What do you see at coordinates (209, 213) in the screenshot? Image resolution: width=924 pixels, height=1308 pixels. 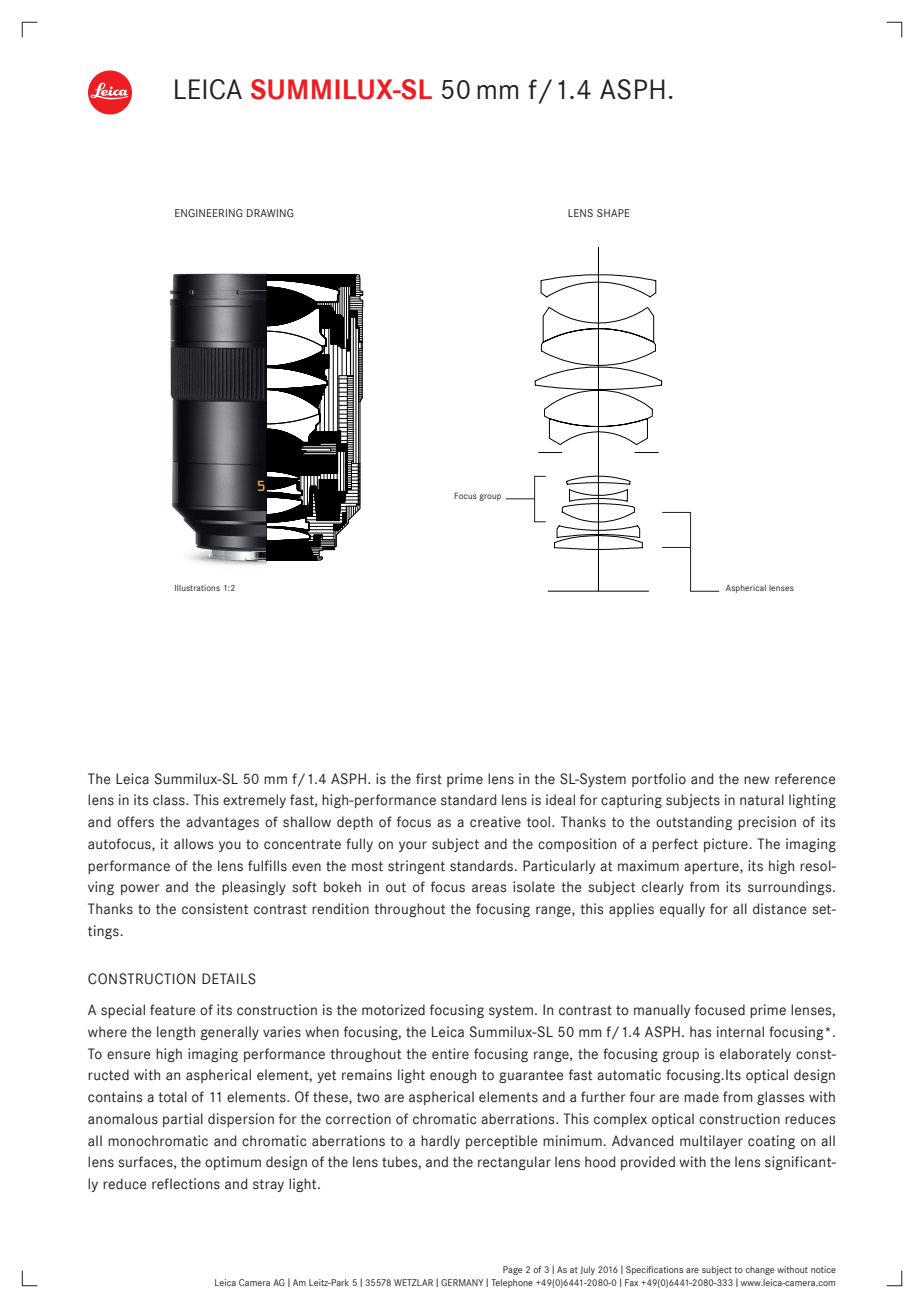 I see `ENGINEERING` at bounding box center [209, 213].
